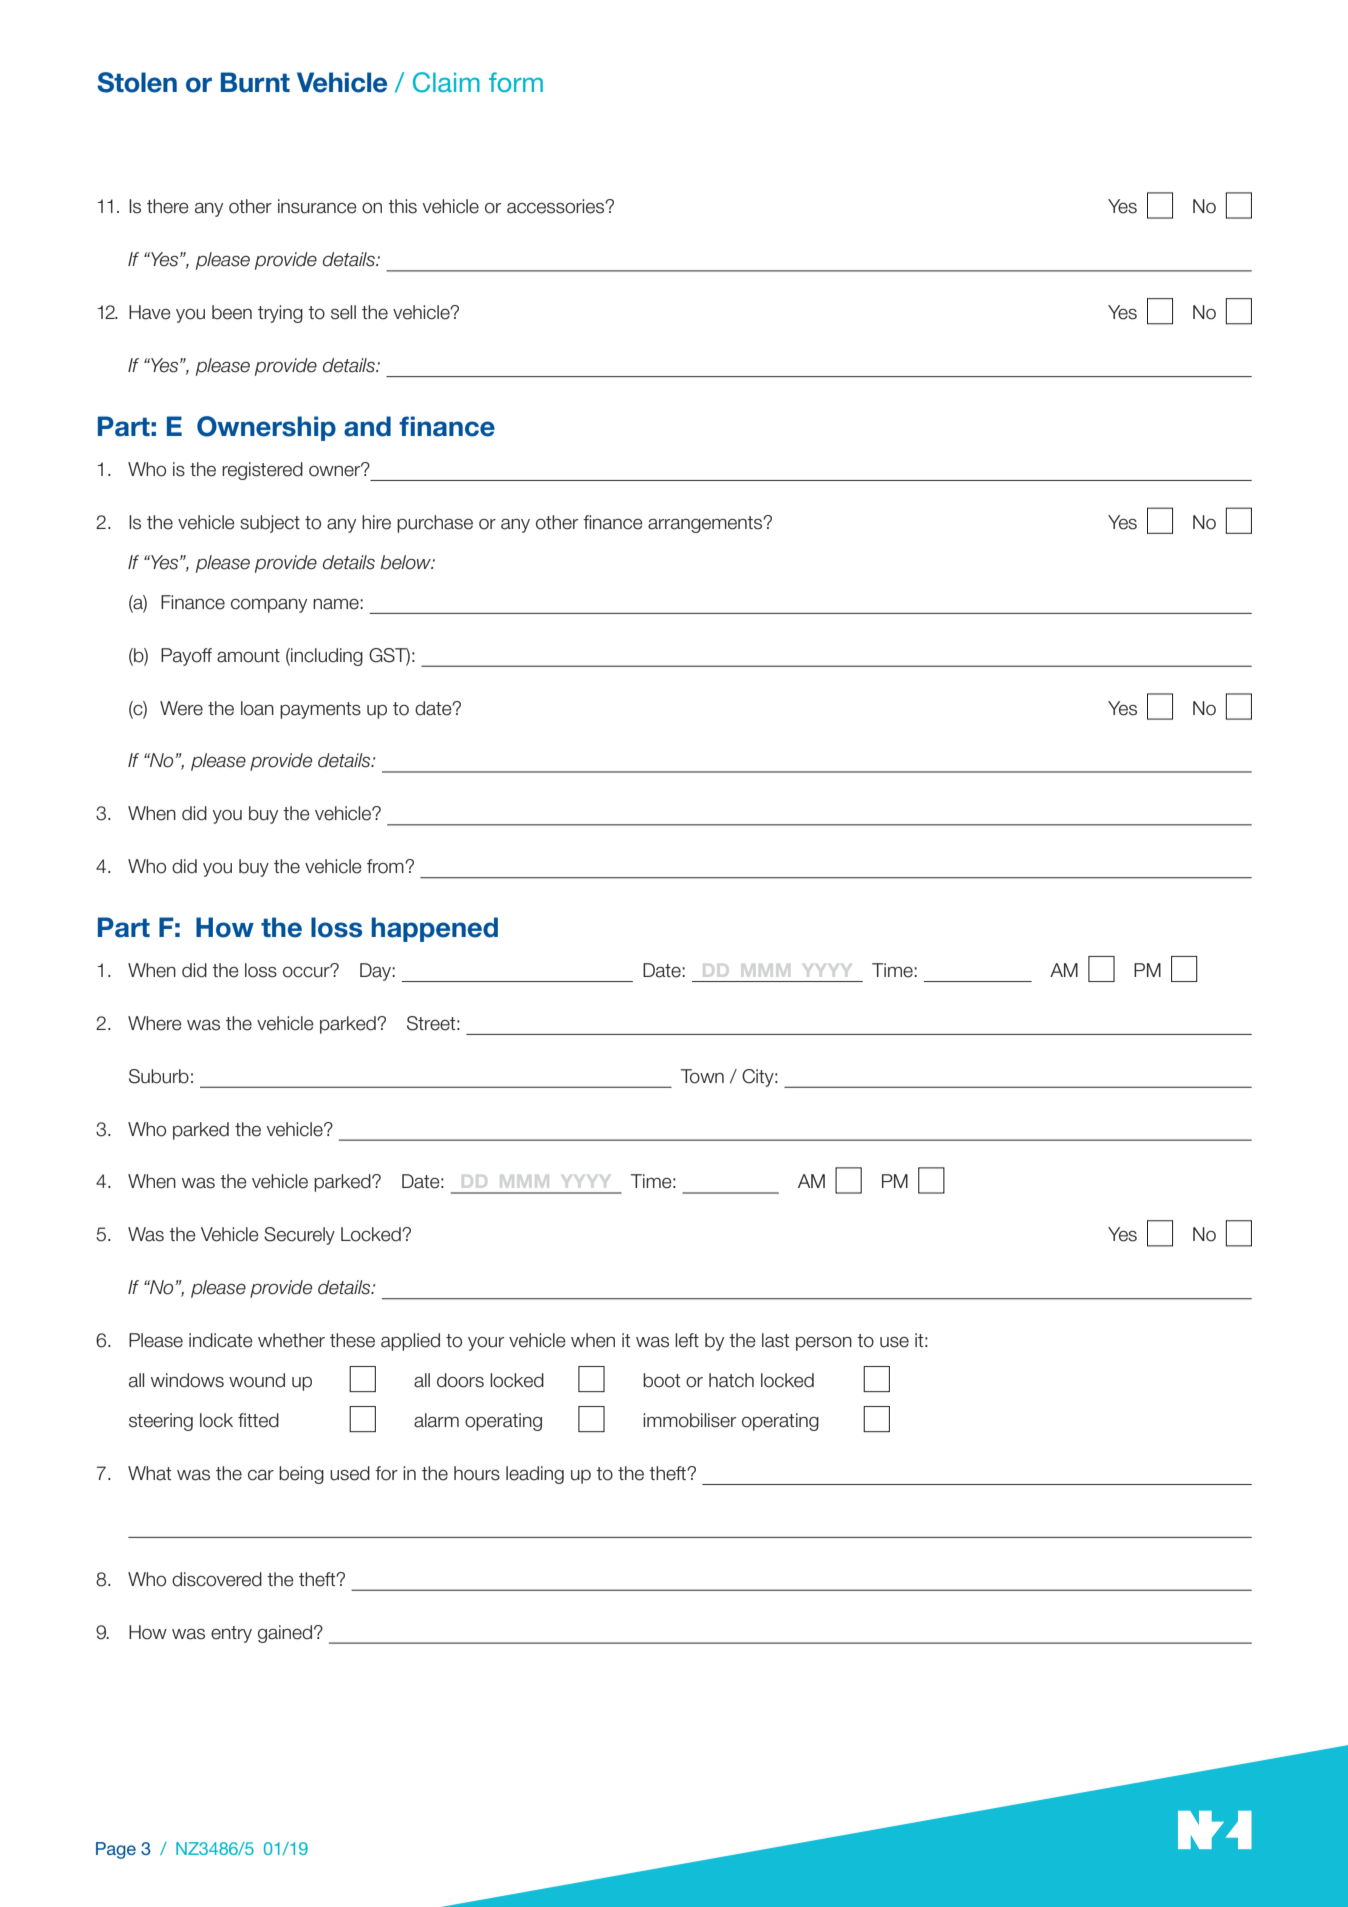 The height and width of the screenshot is (1907, 1348). Describe the element at coordinates (116, 1850) in the screenshot. I see `Page` at that location.
